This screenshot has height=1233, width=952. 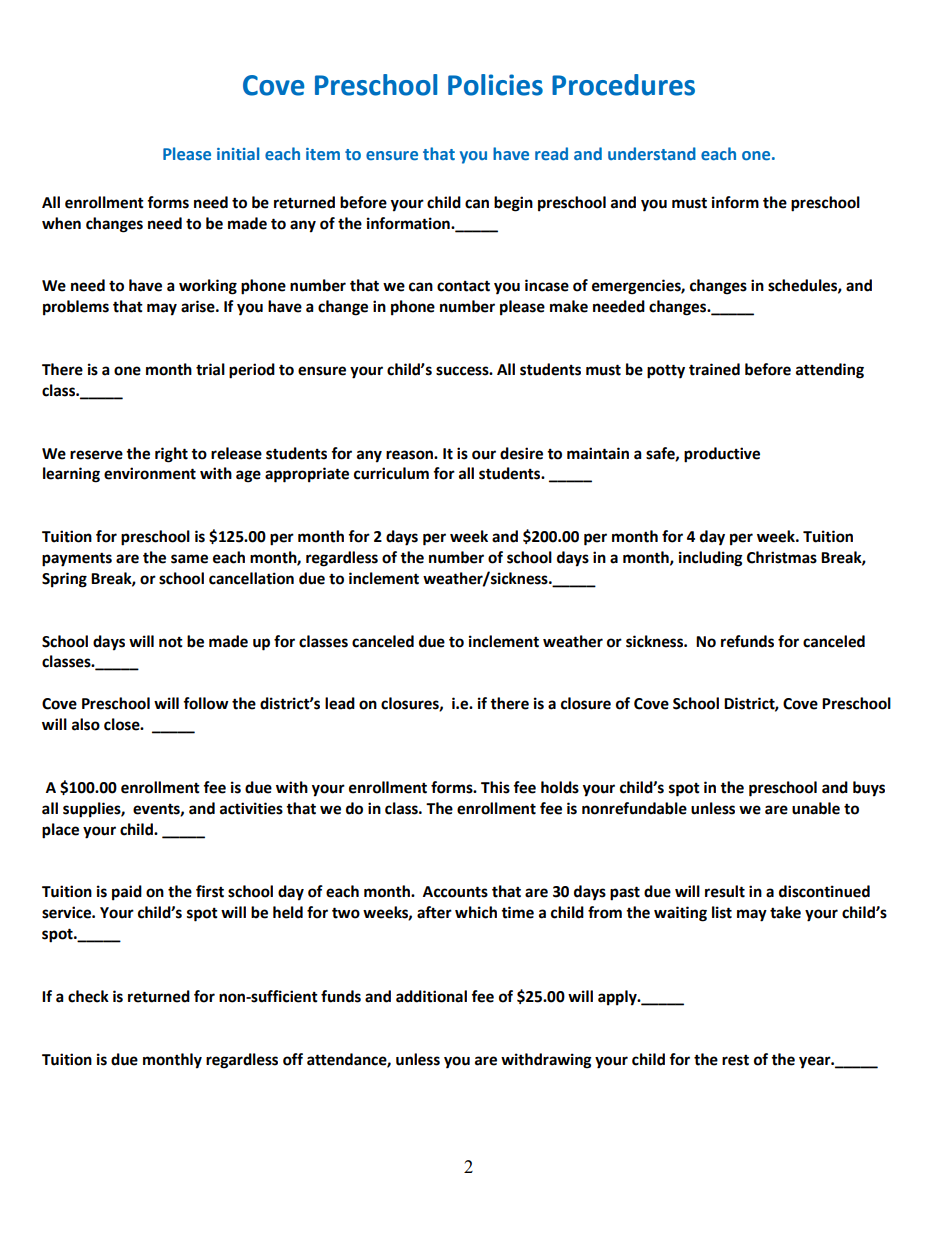 I want to click on buys, so click(x=869, y=789).
